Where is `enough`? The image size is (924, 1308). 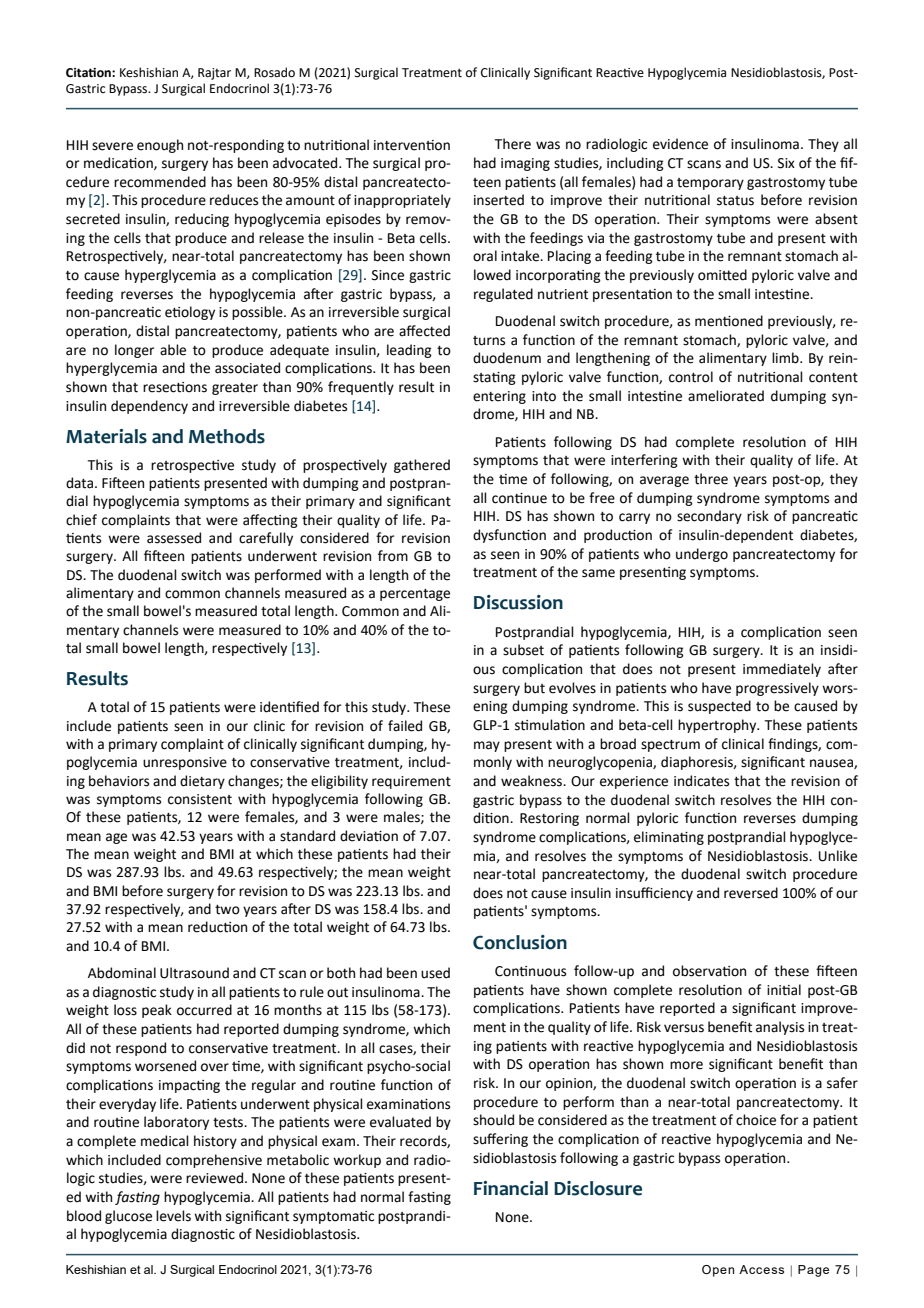 enough is located at coordinates (160, 146).
